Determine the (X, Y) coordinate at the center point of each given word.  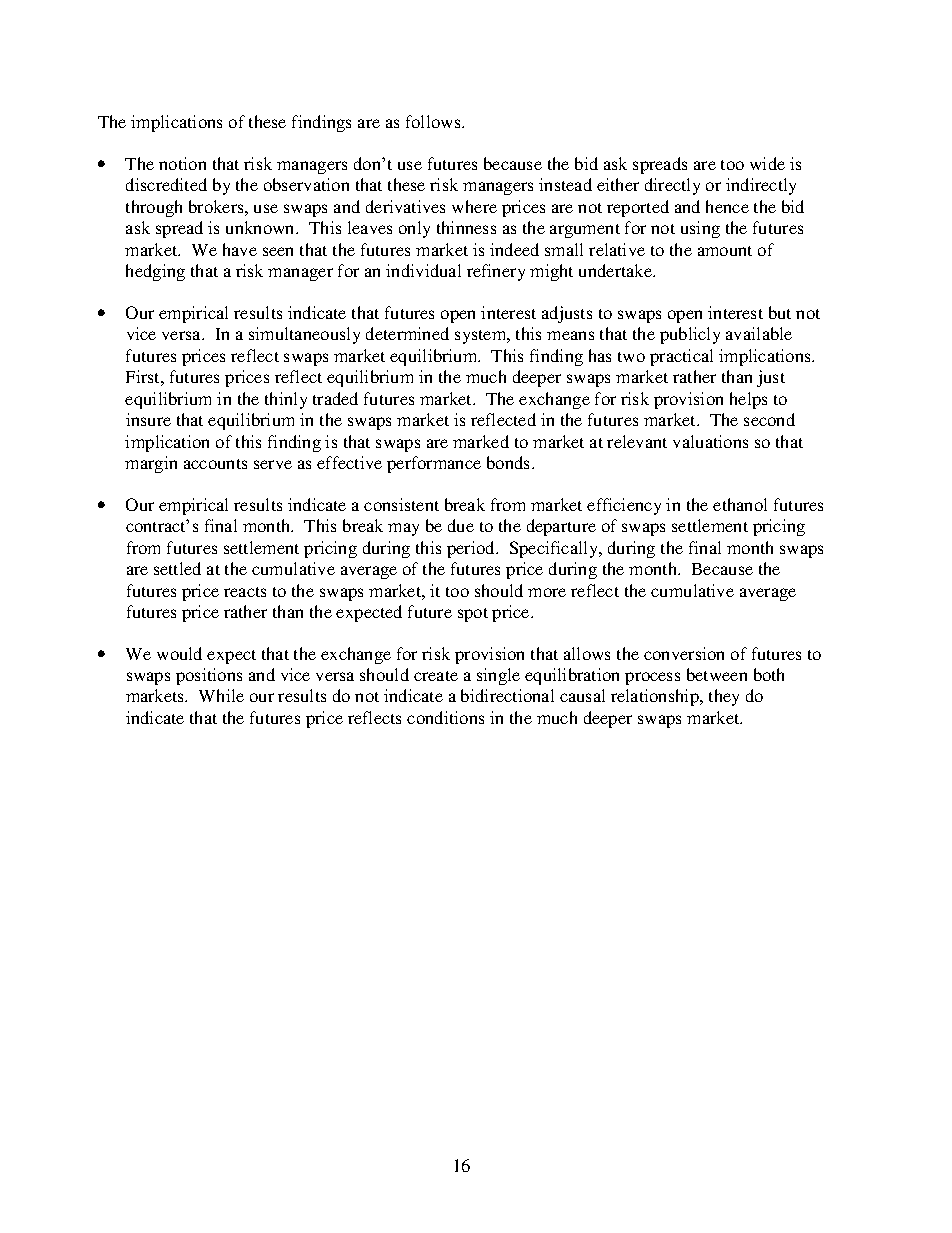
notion (182, 163)
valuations (710, 441)
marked (481, 441)
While (221, 695)
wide (767, 163)
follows (434, 121)
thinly (286, 400)
